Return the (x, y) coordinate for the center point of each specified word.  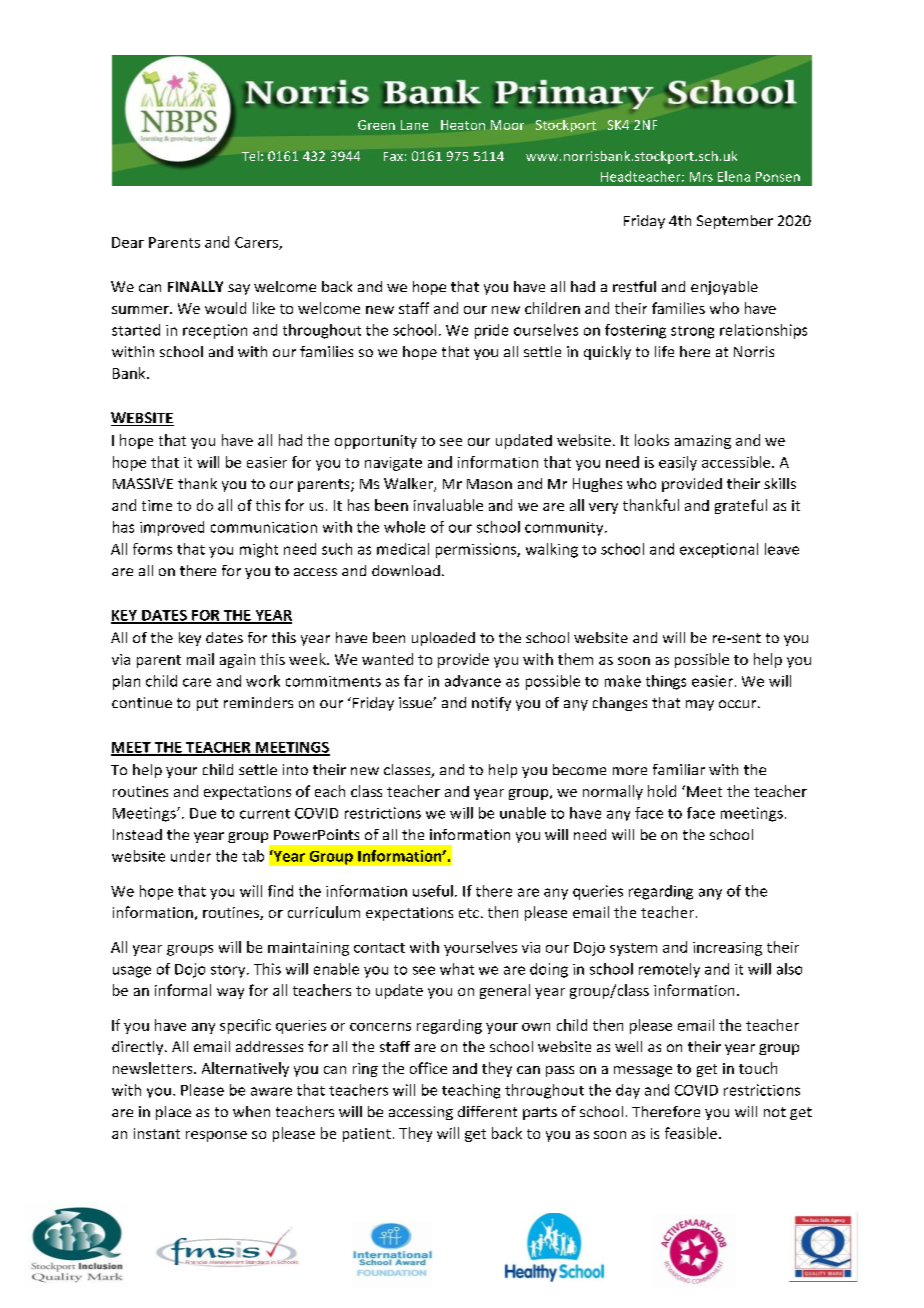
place (173, 1113)
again (237, 661)
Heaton (463, 125)
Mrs (701, 177)
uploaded (443, 639)
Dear (128, 242)
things (666, 682)
